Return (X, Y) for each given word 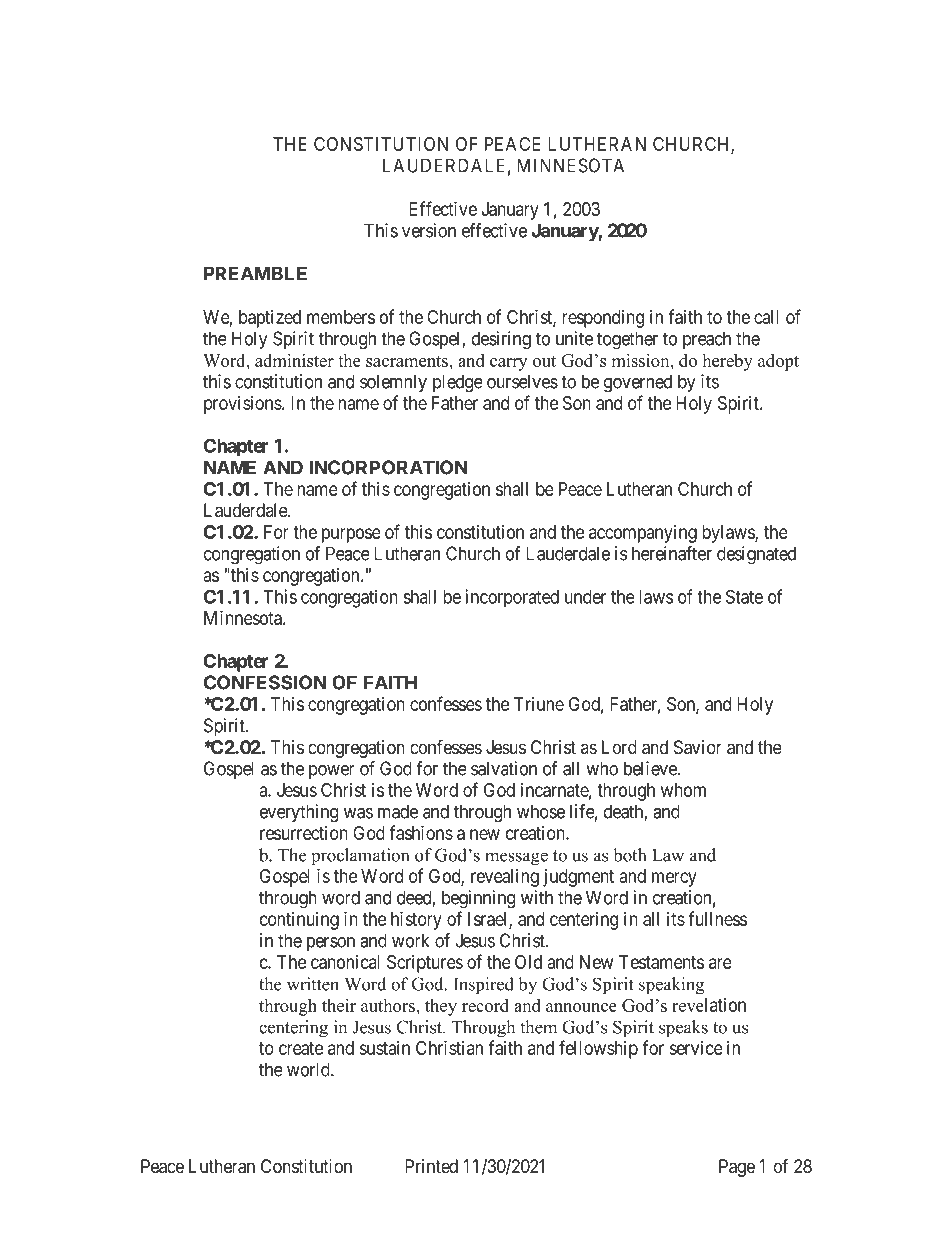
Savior (698, 747)
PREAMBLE (255, 273)
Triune (539, 704)
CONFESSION (265, 682)
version (429, 230)
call (766, 317)
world (309, 1069)
